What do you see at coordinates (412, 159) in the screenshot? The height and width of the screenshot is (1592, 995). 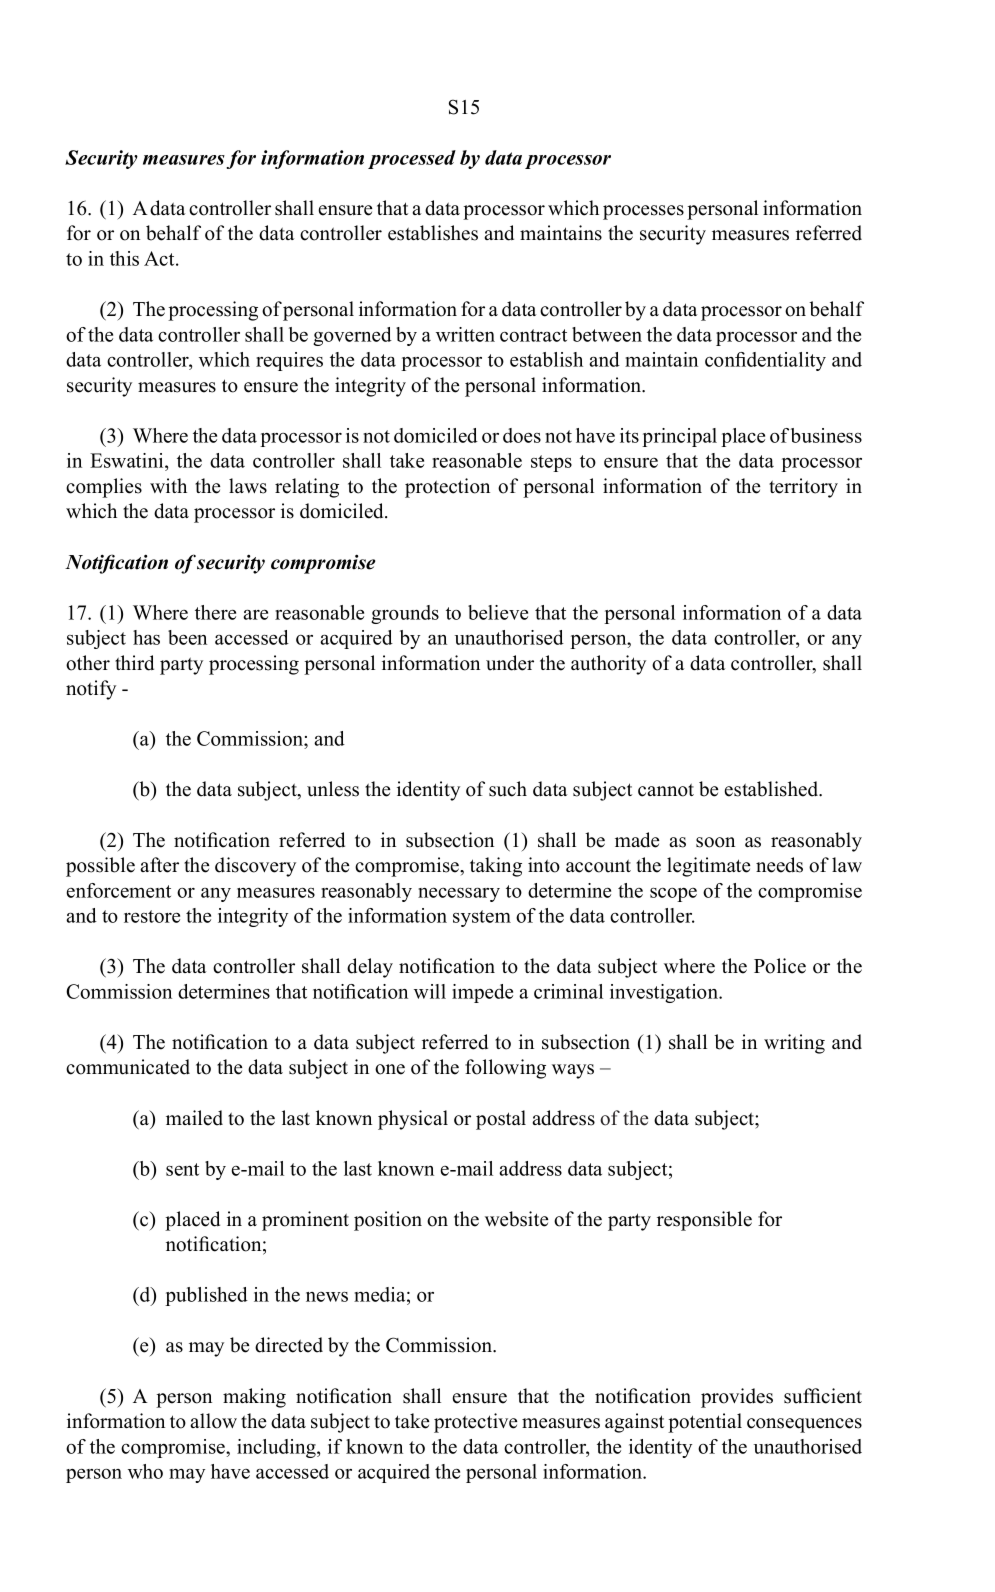 I see `processed` at bounding box center [412, 159].
